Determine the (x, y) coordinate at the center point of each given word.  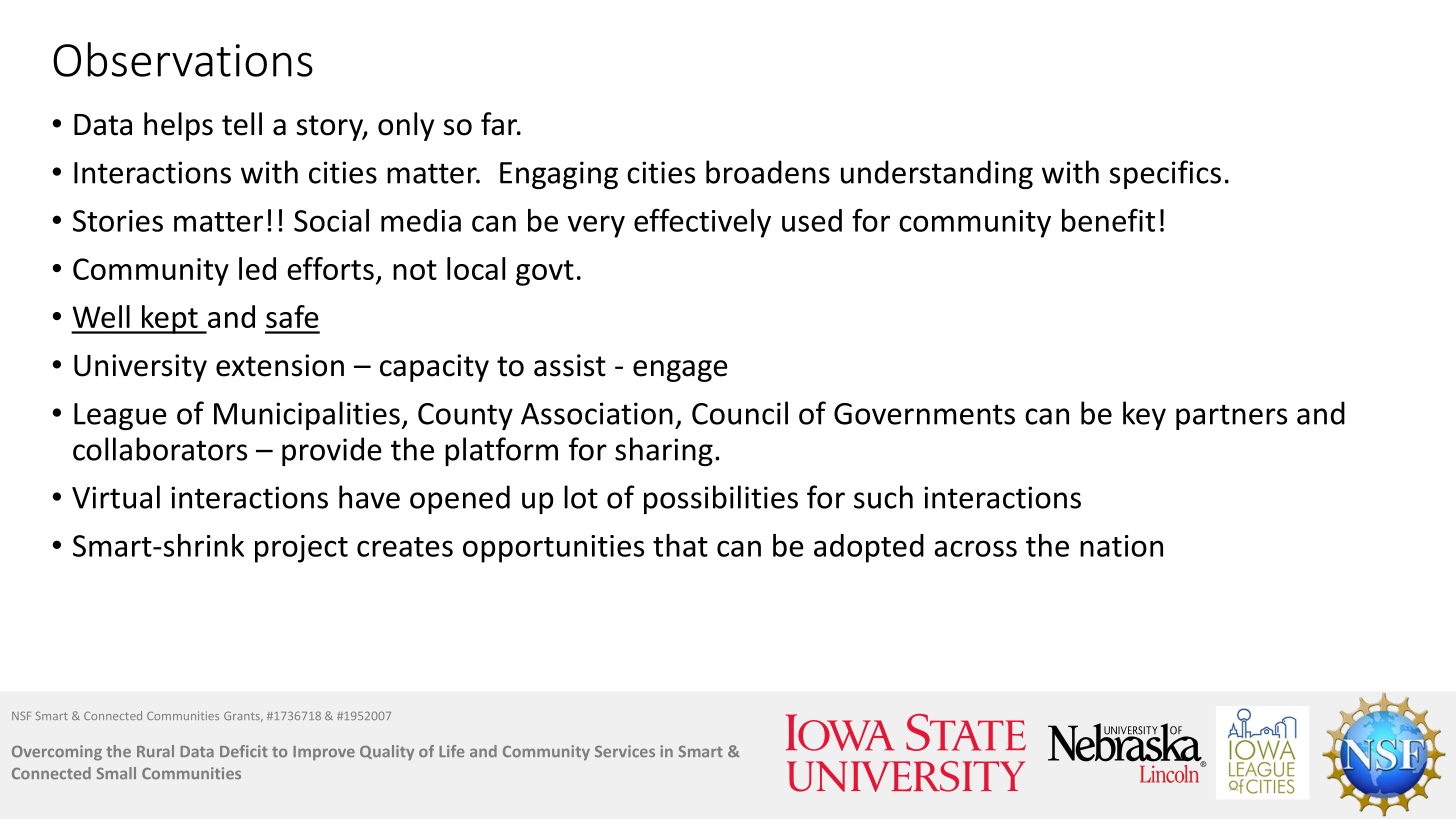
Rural (155, 751)
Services (625, 751)
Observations (183, 59)
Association (597, 413)
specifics (1165, 174)
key (1144, 415)
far (500, 124)
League (120, 416)
